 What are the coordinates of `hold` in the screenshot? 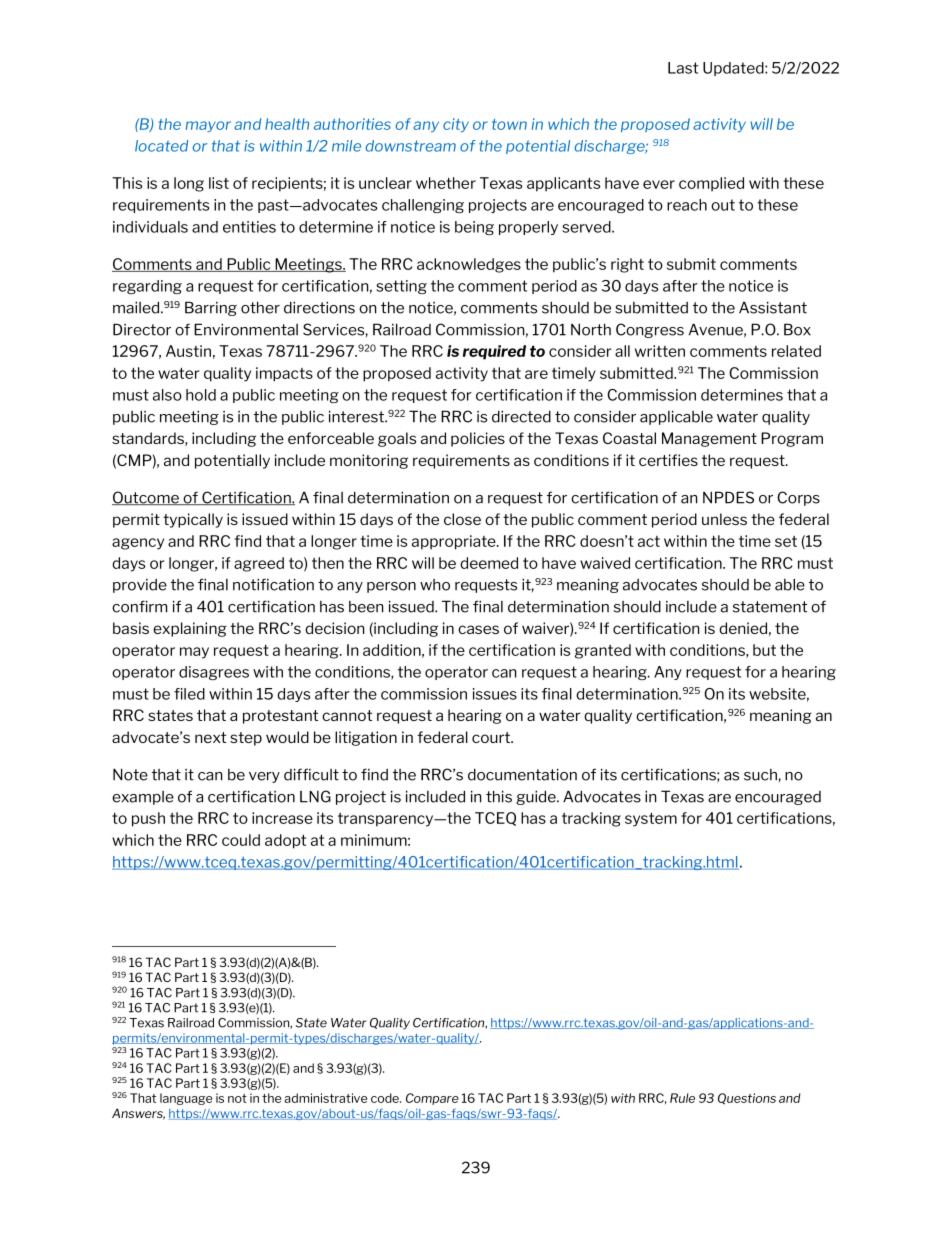 It's located at (201, 395).
